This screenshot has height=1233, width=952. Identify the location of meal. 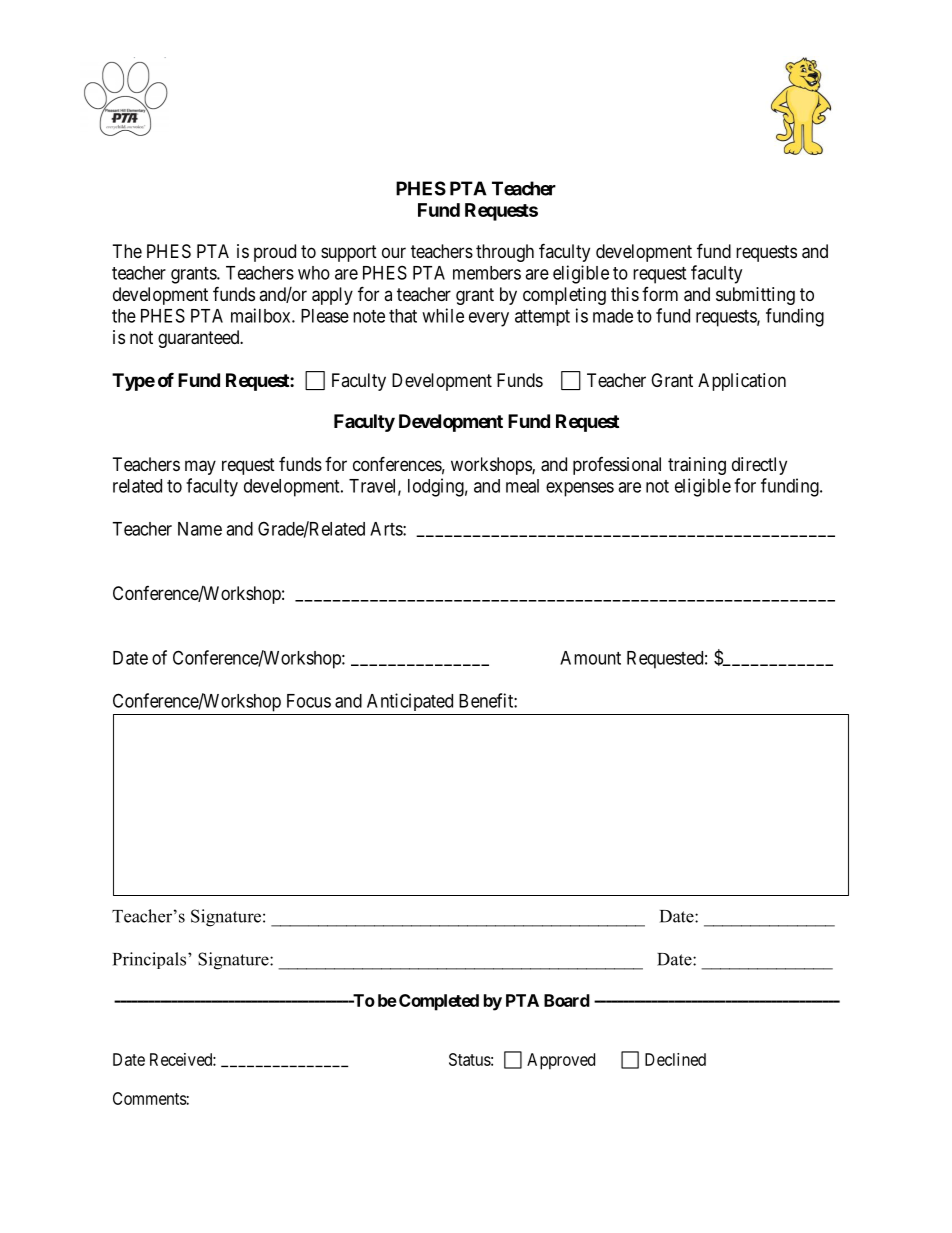
(522, 486).
